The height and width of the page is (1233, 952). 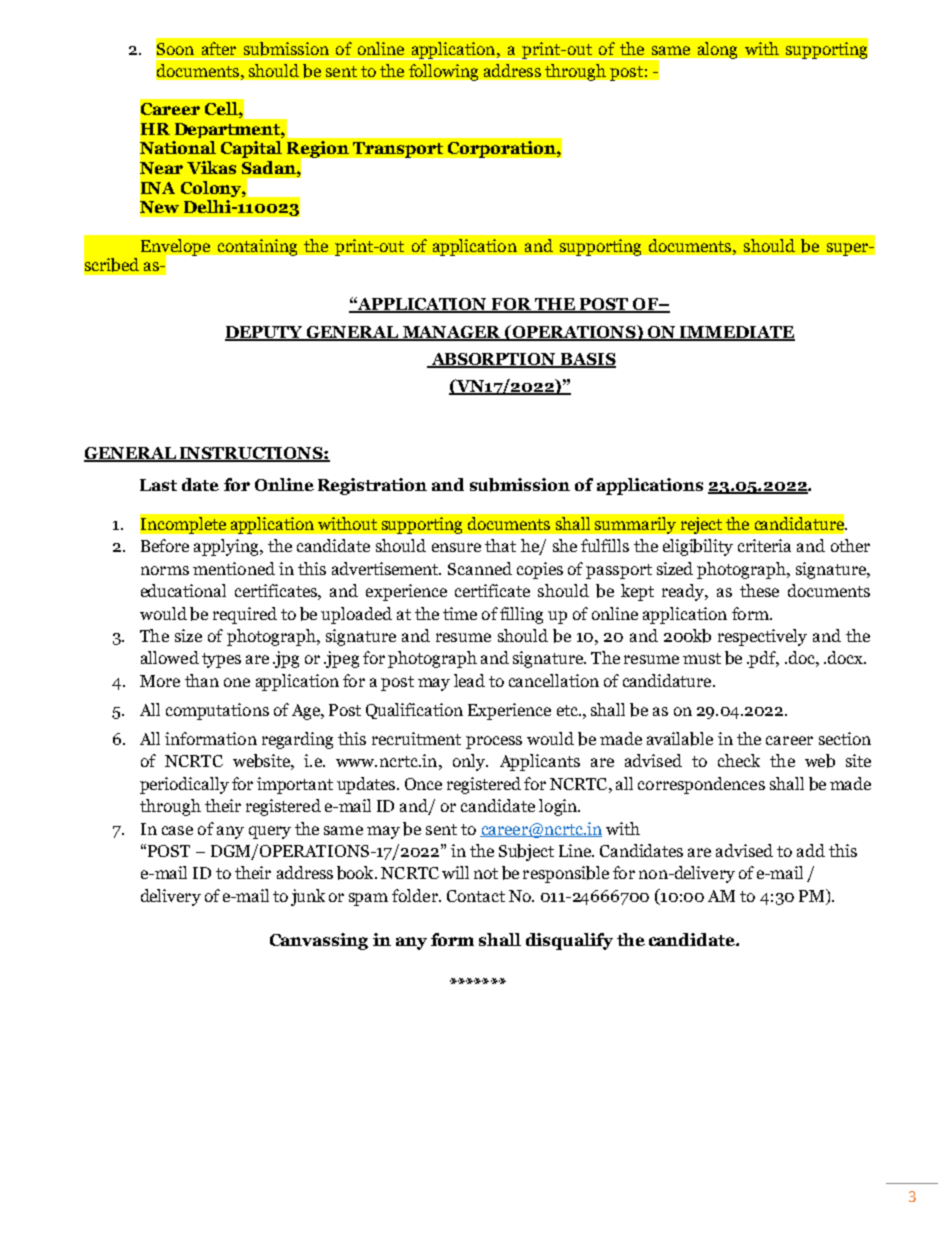 What do you see at coordinates (398, 150) in the page?
I see `Transport` at bounding box center [398, 150].
